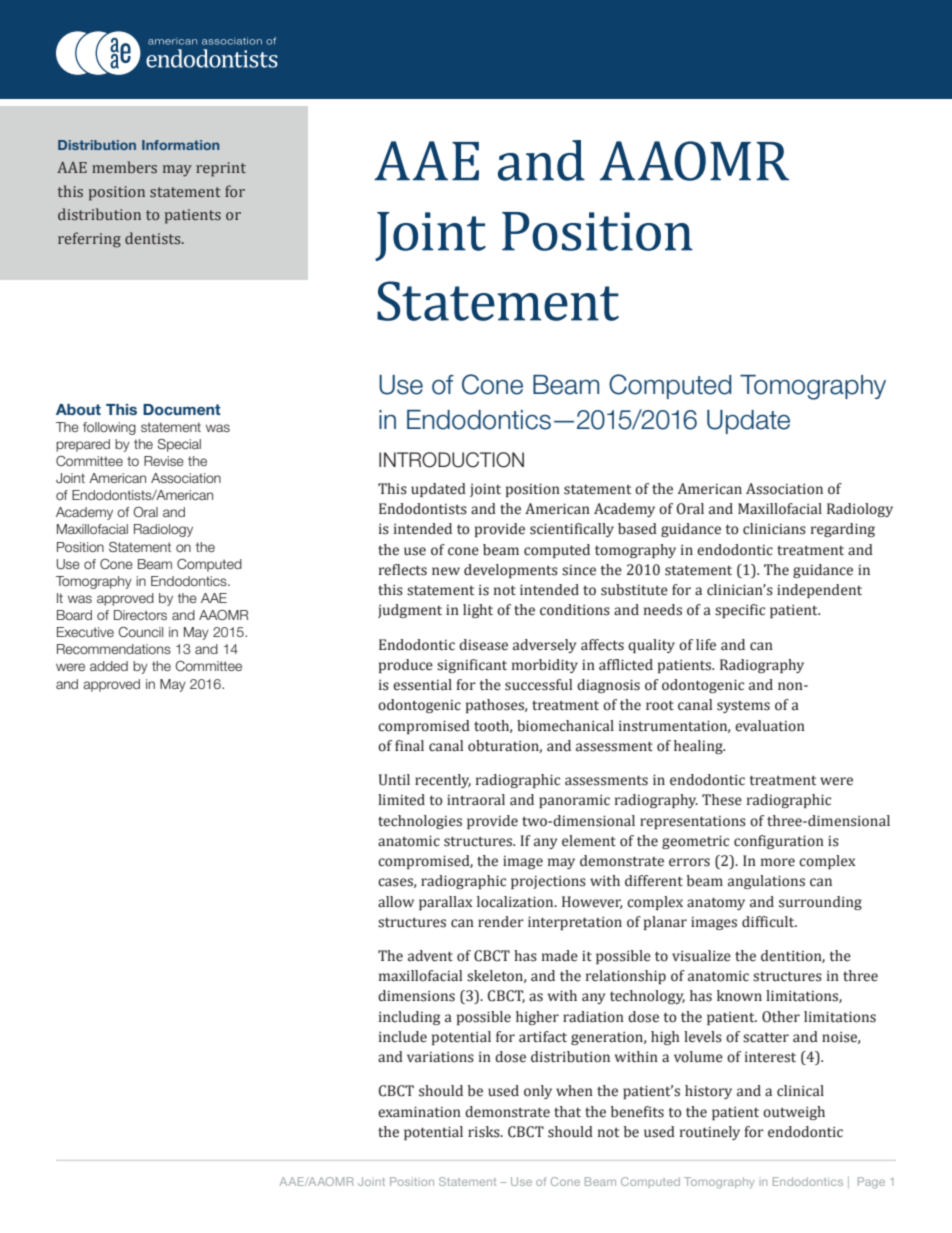  I want to click on members, so click(124, 167).
